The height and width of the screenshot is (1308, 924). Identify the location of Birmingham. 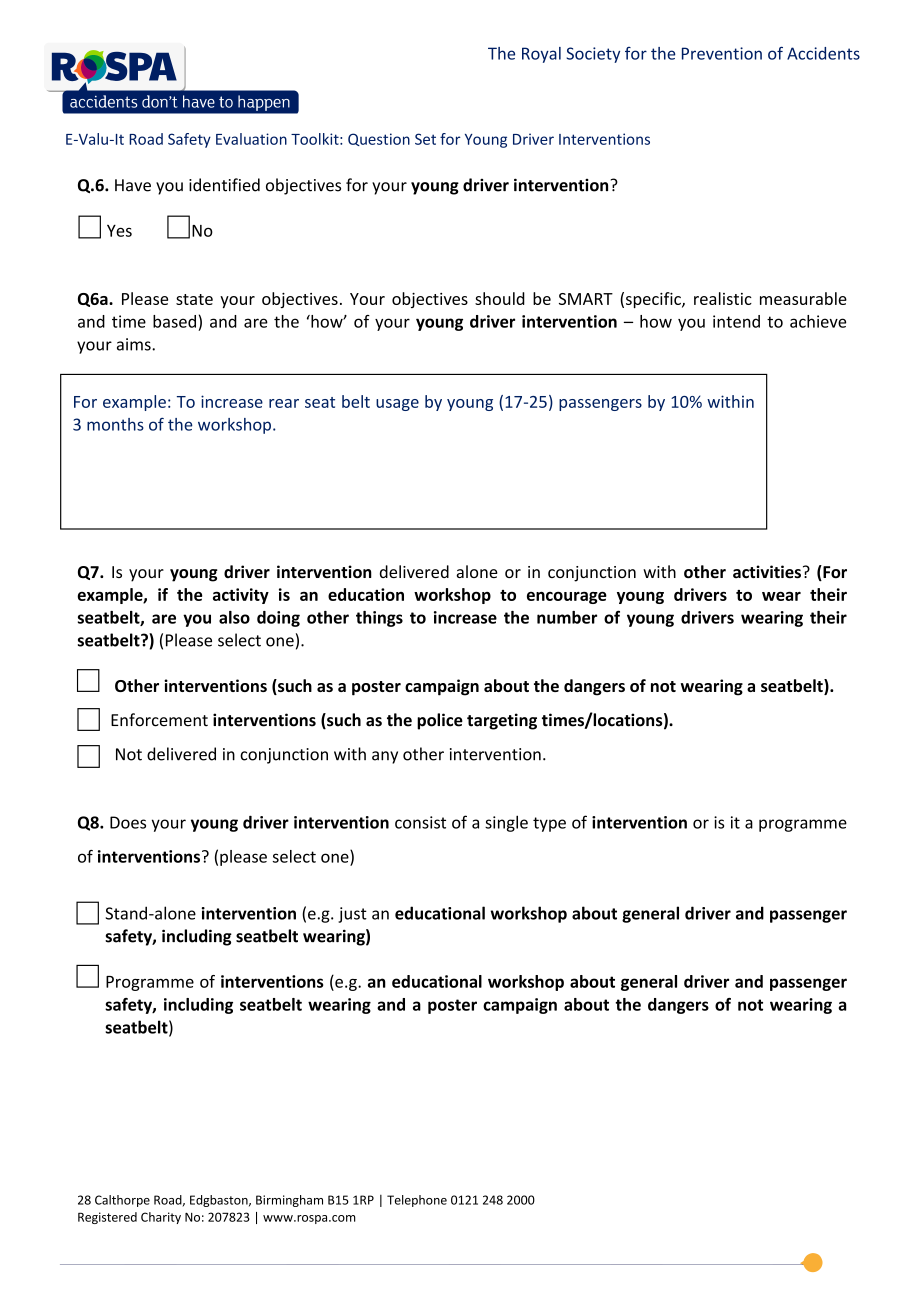
(289, 1201).
